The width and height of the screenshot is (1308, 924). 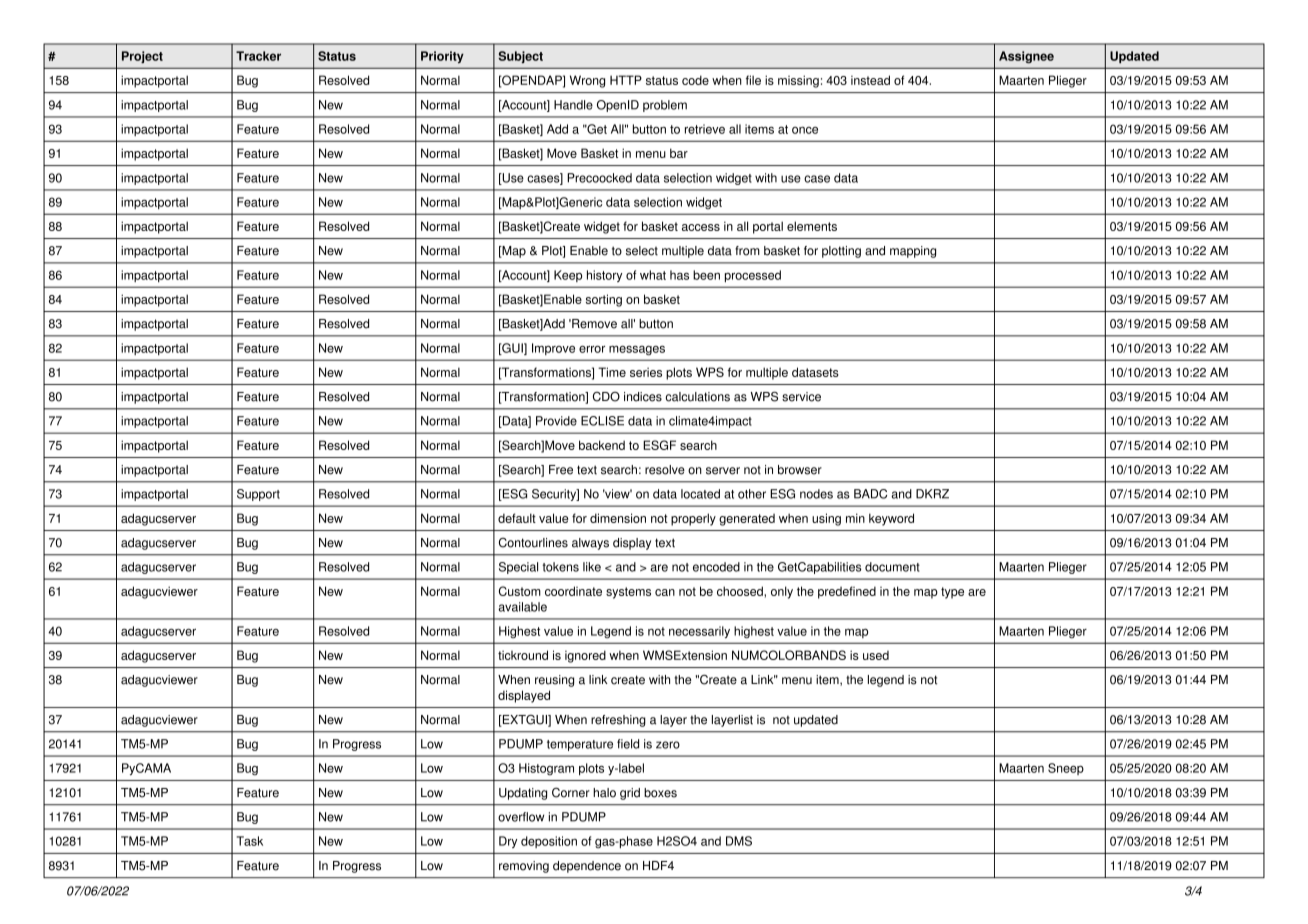 I want to click on ignored, so click(x=585, y=656).
